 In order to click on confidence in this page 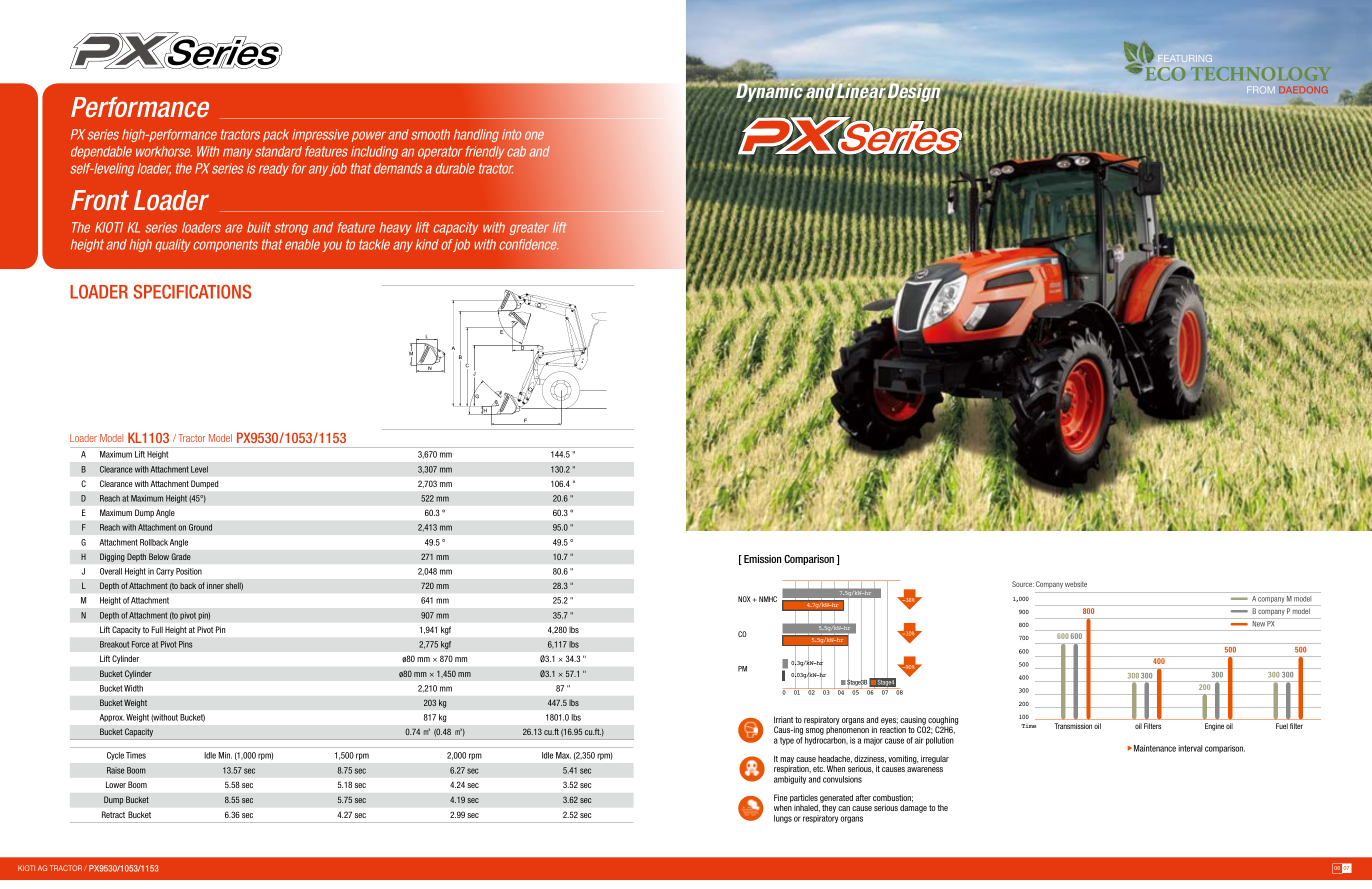, I will do `click(529, 244)`.
